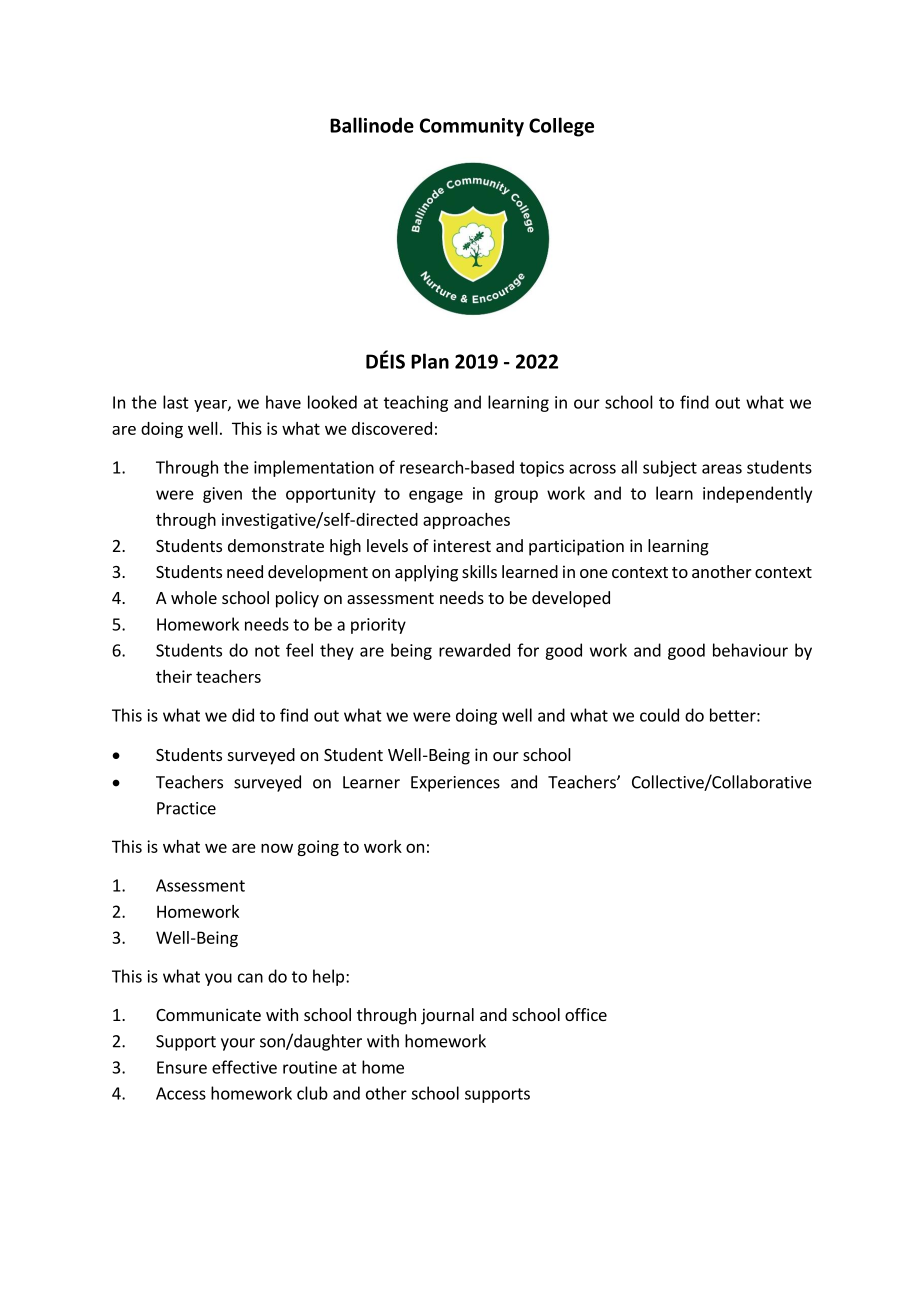  I want to click on subject, so click(670, 468).
